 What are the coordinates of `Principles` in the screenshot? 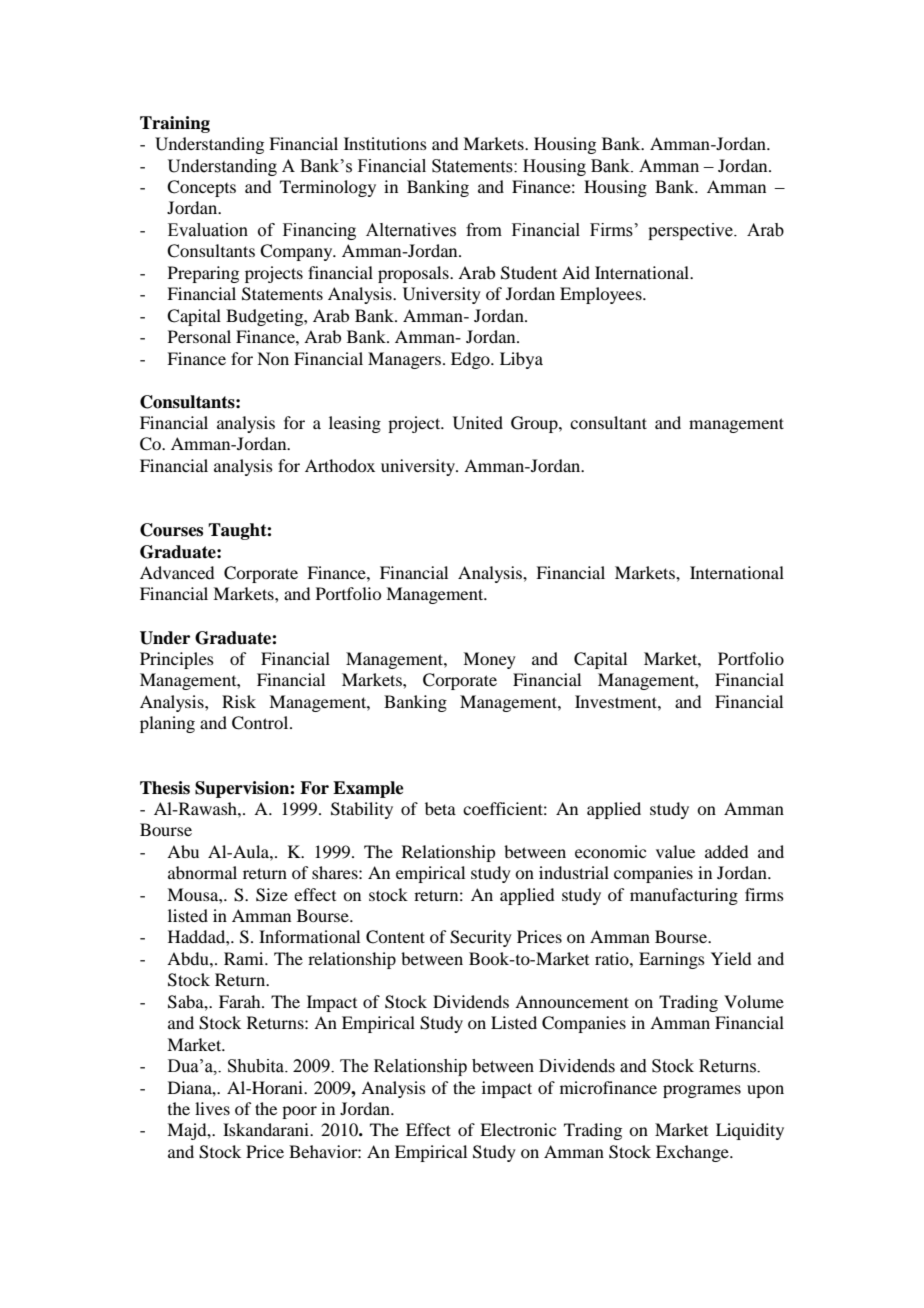 It's located at (177, 660).
